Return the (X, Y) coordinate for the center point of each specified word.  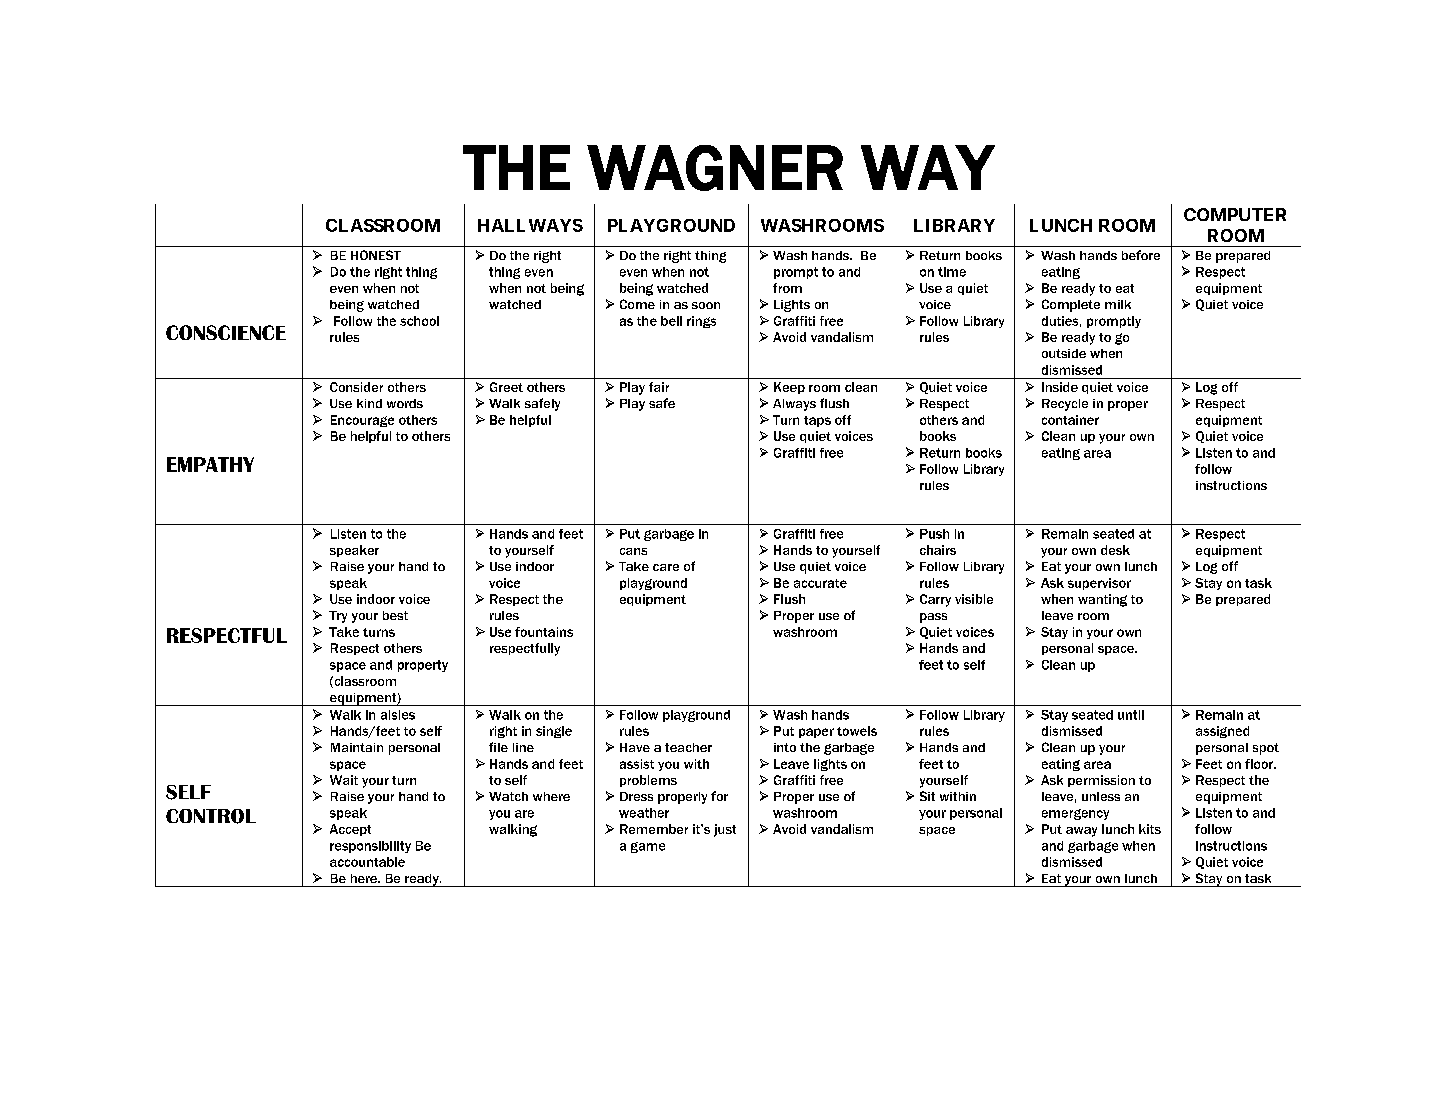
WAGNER (715, 168)
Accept (350, 830)
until (1131, 715)
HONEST (376, 255)
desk (1115, 550)
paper (816, 733)
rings (701, 322)
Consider (356, 387)
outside (1064, 353)
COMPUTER (1235, 214)
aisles (398, 715)
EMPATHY (210, 464)
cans (633, 551)
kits (1150, 829)
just (725, 830)
